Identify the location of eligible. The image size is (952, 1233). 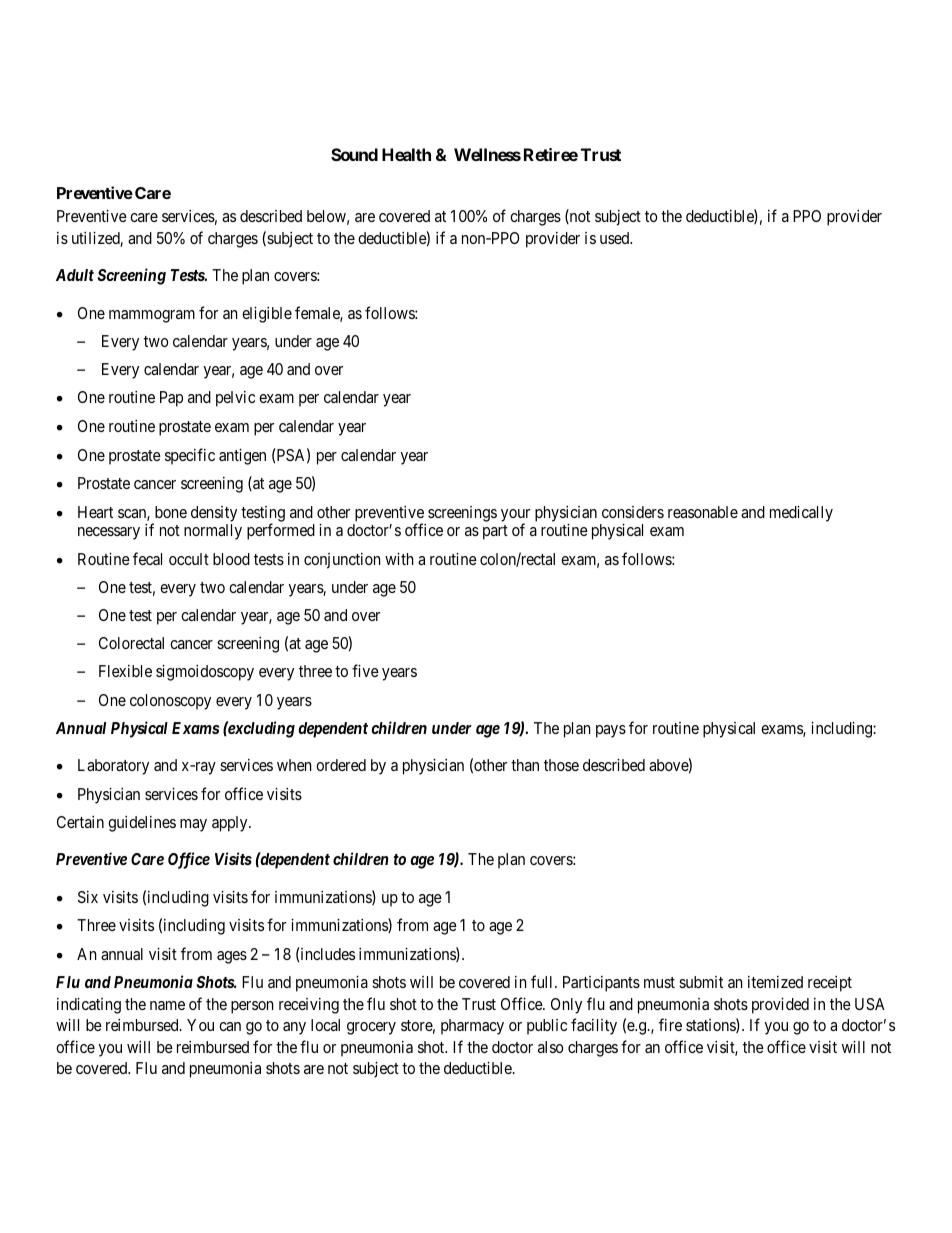
(267, 315).
